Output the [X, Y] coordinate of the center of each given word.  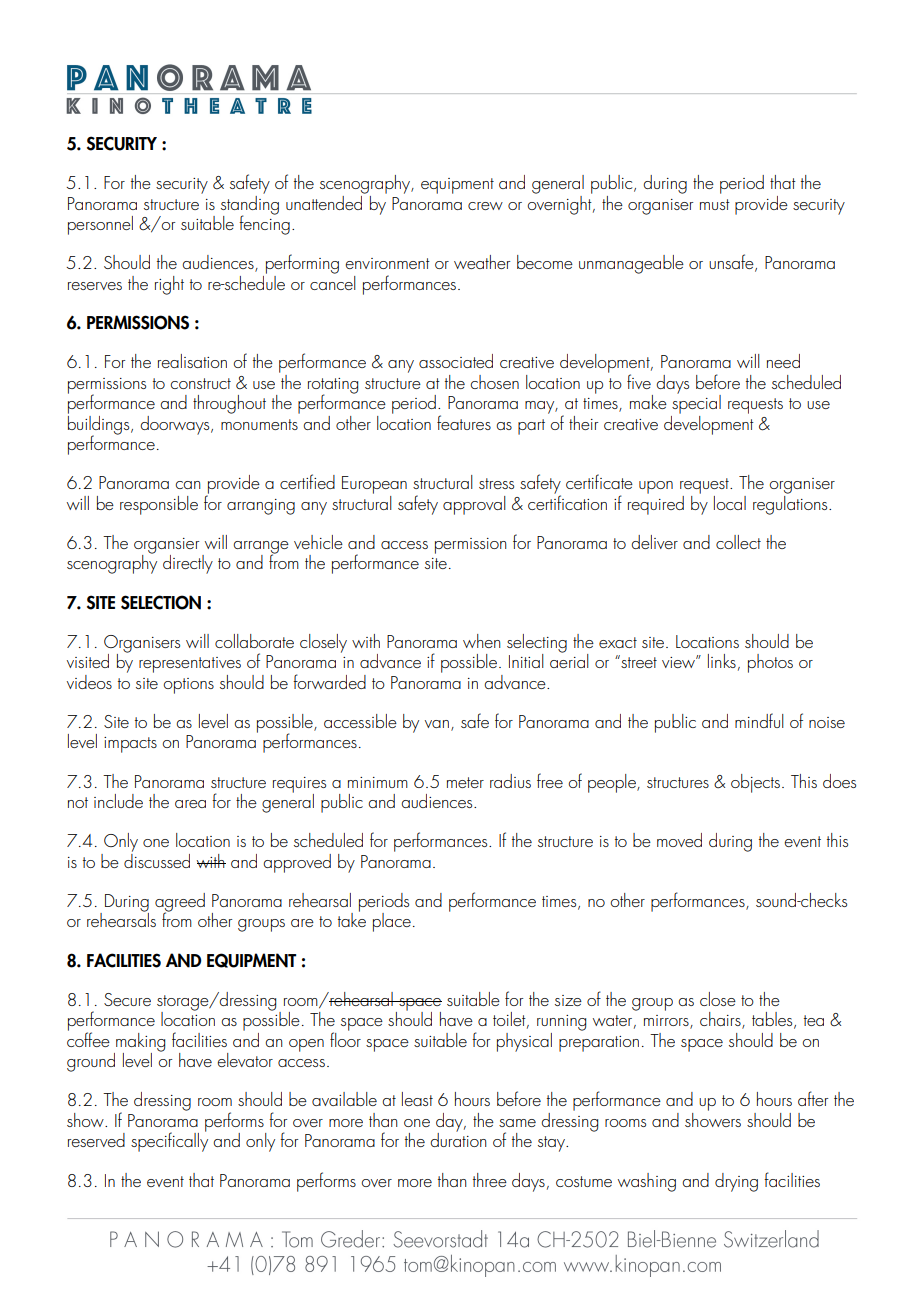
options [188, 686]
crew [485, 206]
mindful [759, 720]
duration [458, 1139]
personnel [100, 225]
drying [736, 1182]
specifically [169, 1141]
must [715, 204]
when [482, 641]
